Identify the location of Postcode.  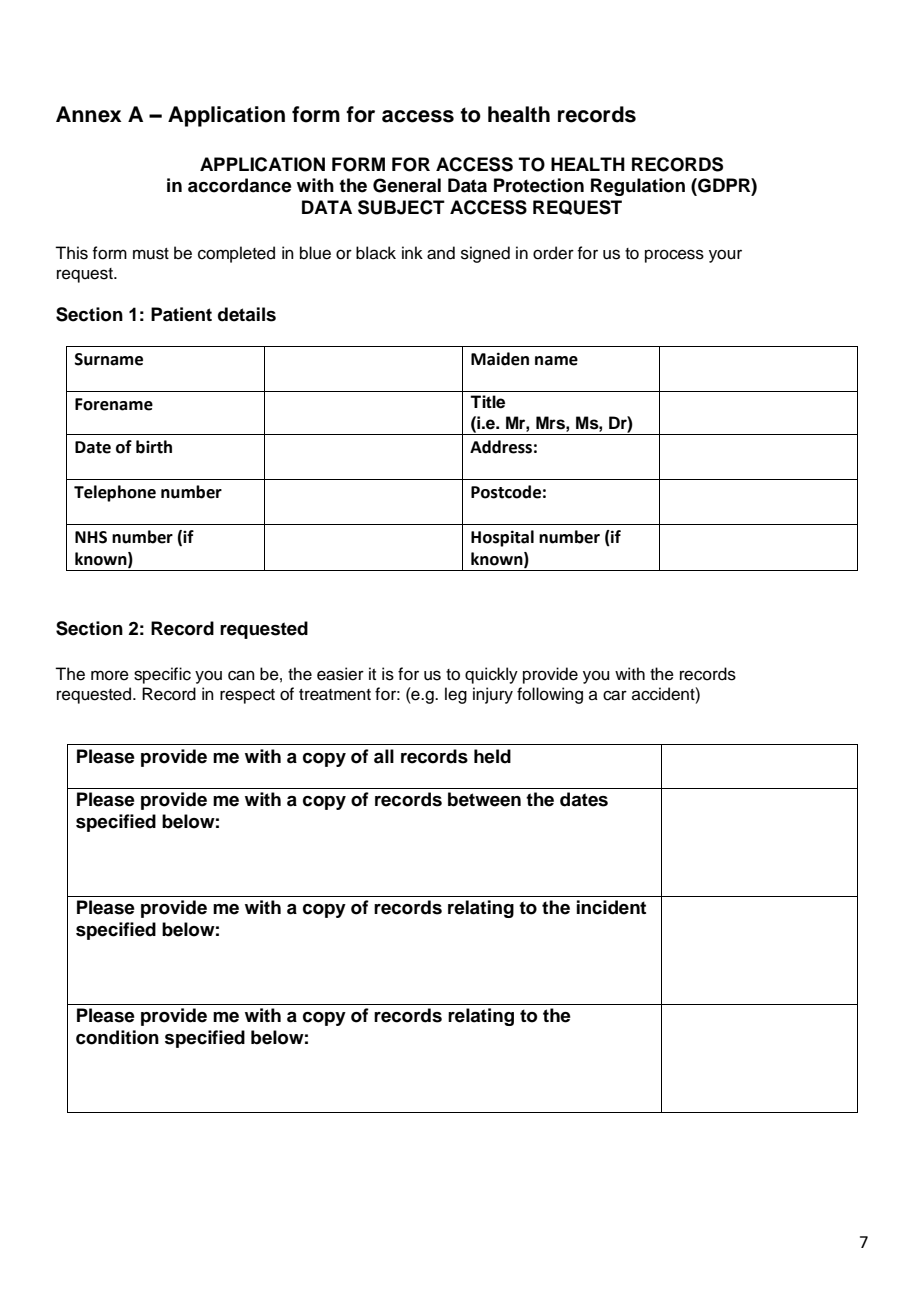
(506, 492).
